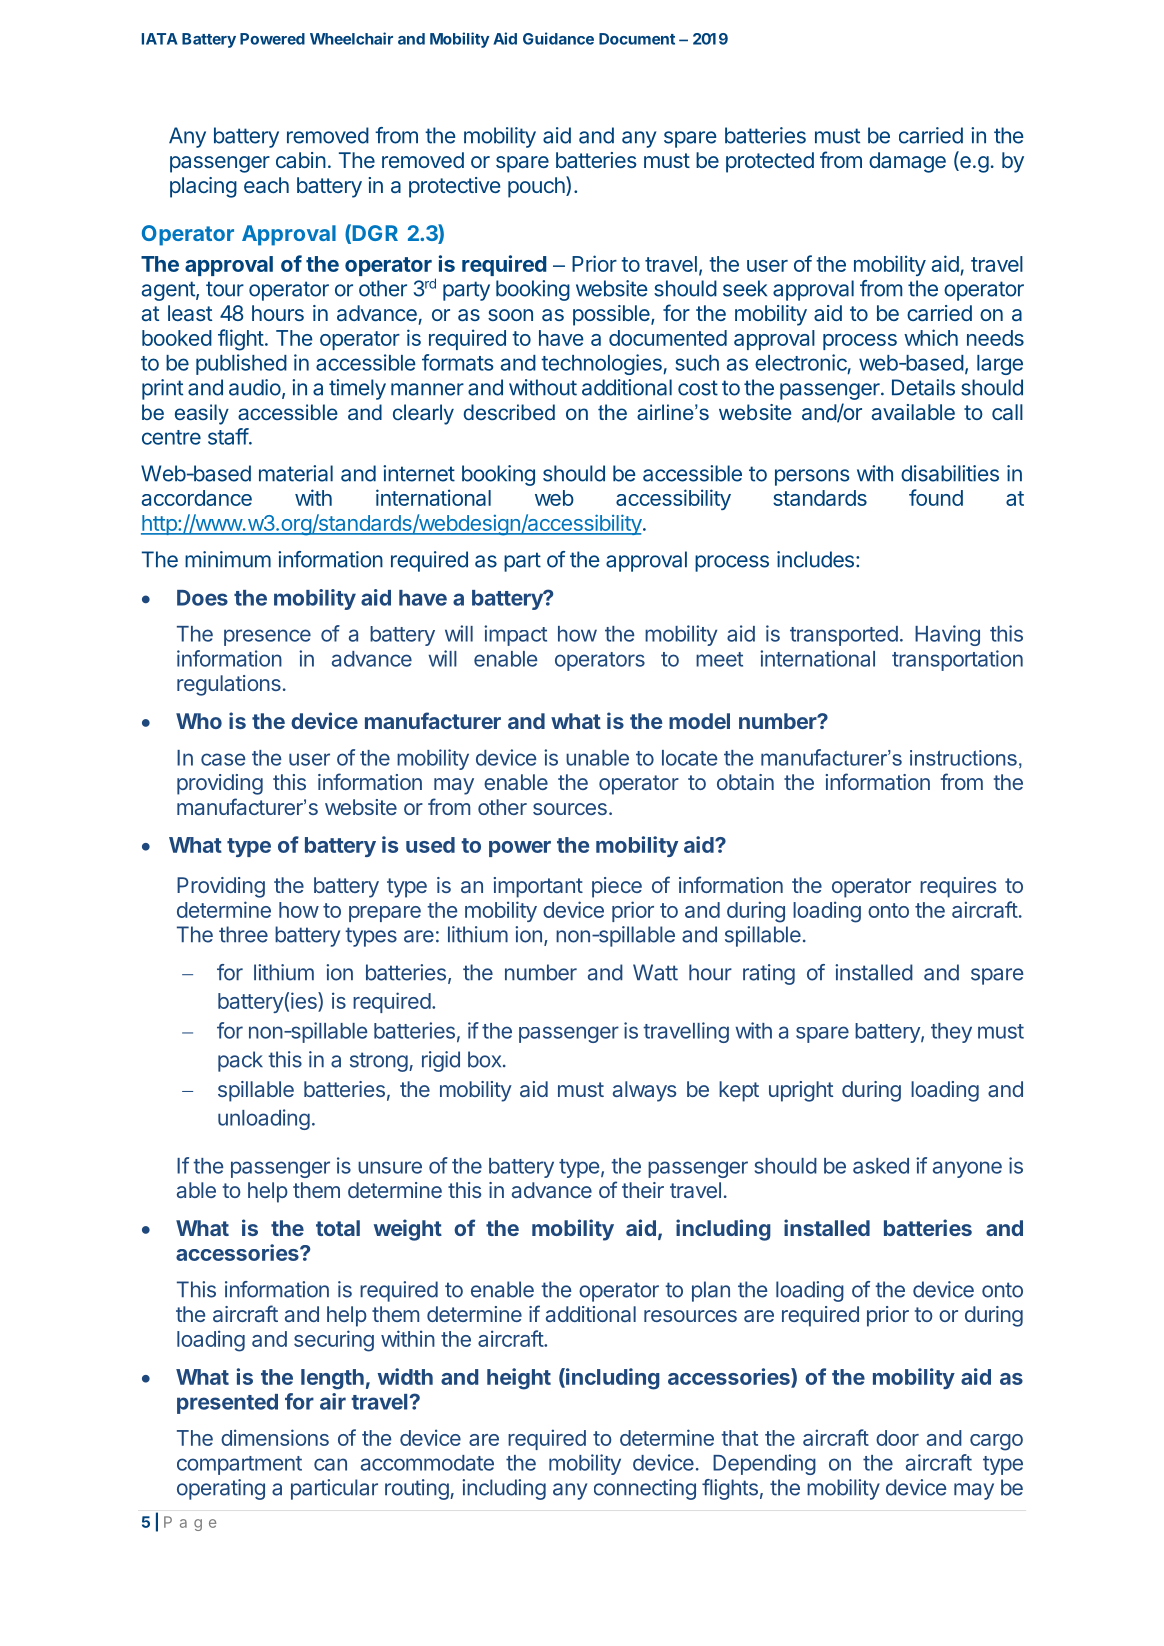  Describe the element at coordinates (240, 1061) in the image. I see `pack` at that location.
